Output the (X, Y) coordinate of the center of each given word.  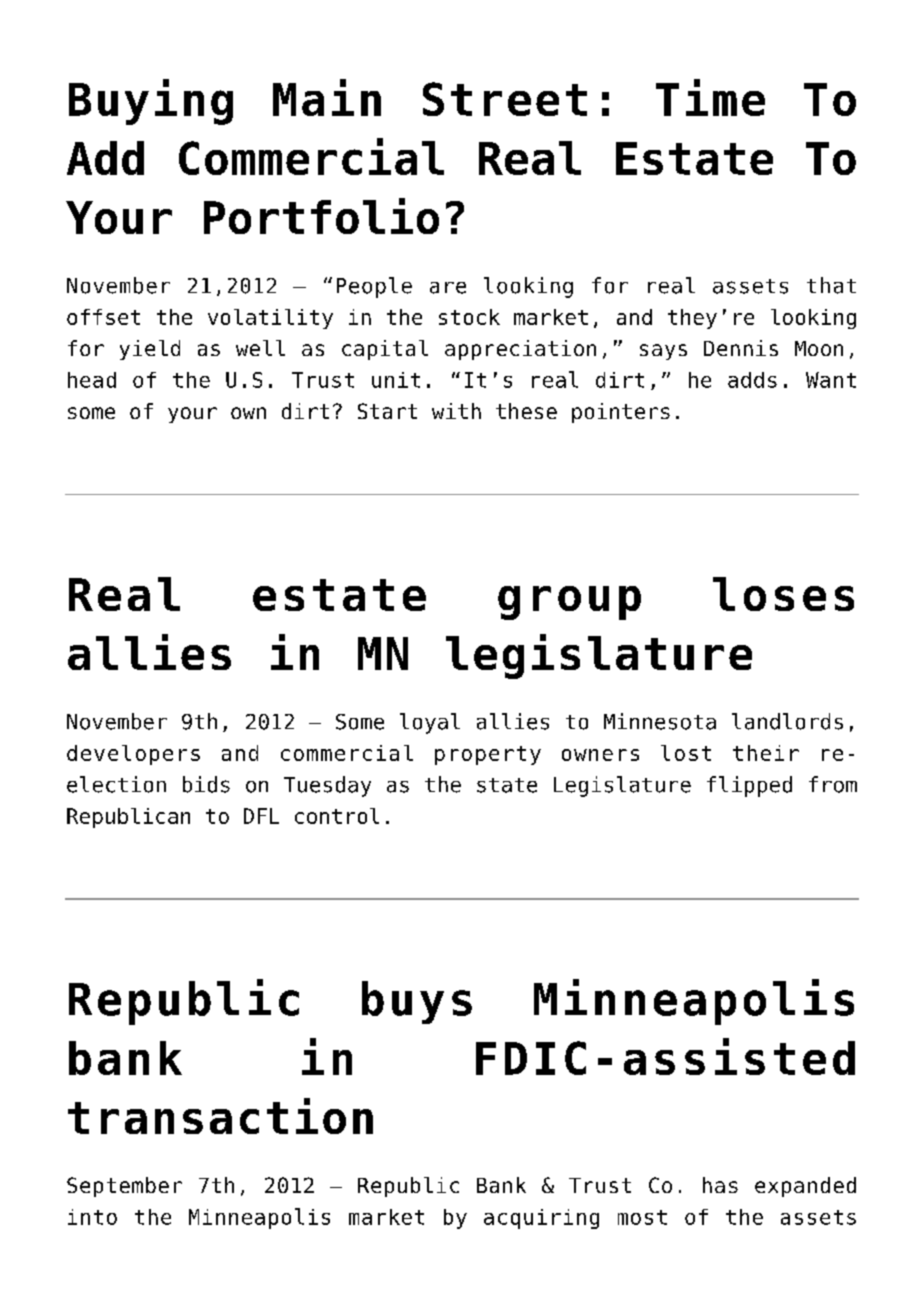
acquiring (541, 1219)
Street (505, 99)
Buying (151, 102)
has (720, 1185)
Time (710, 97)
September (124, 1187)
